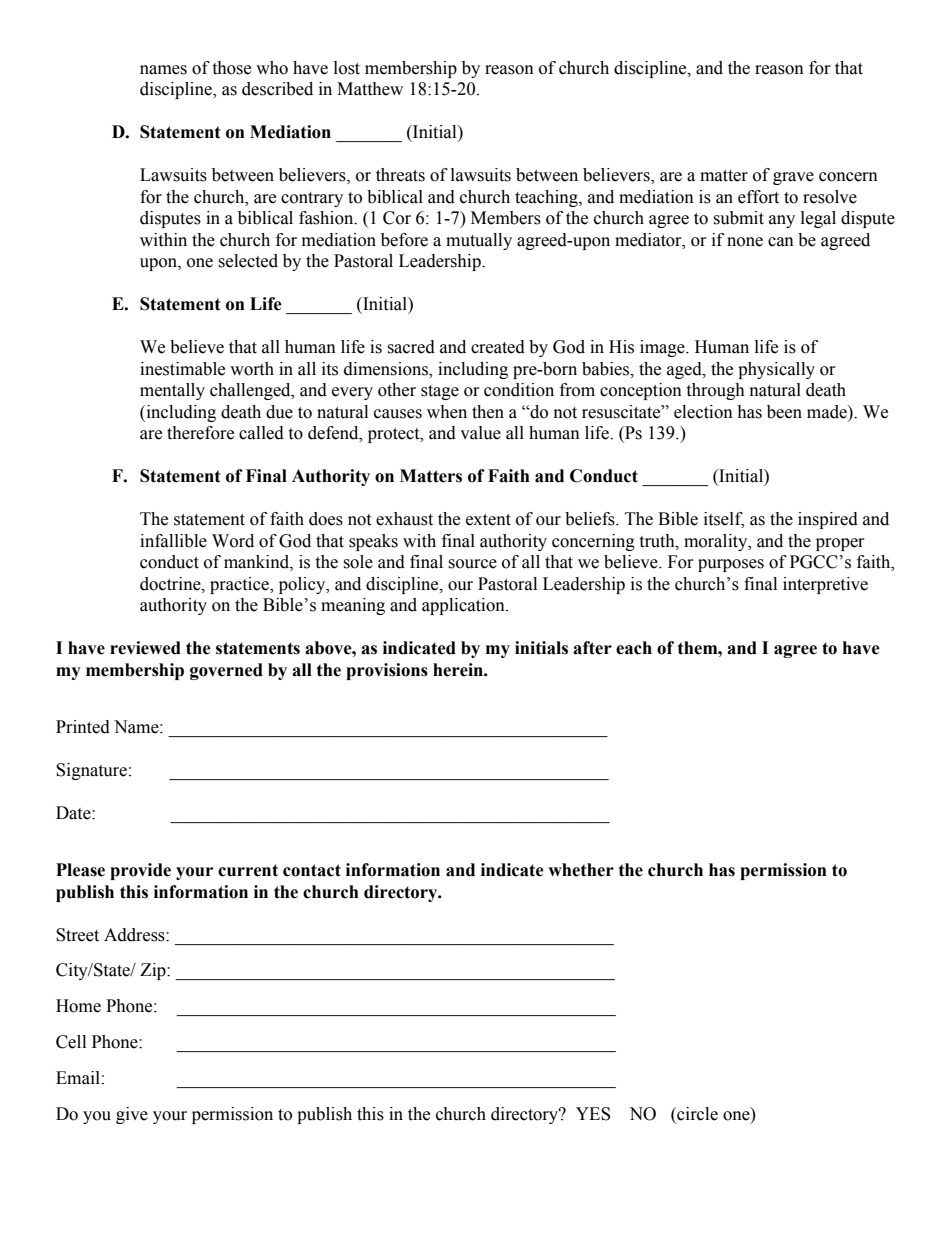  Describe the element at coordinates (132, 1115) in the page. I see `give` at that location.
